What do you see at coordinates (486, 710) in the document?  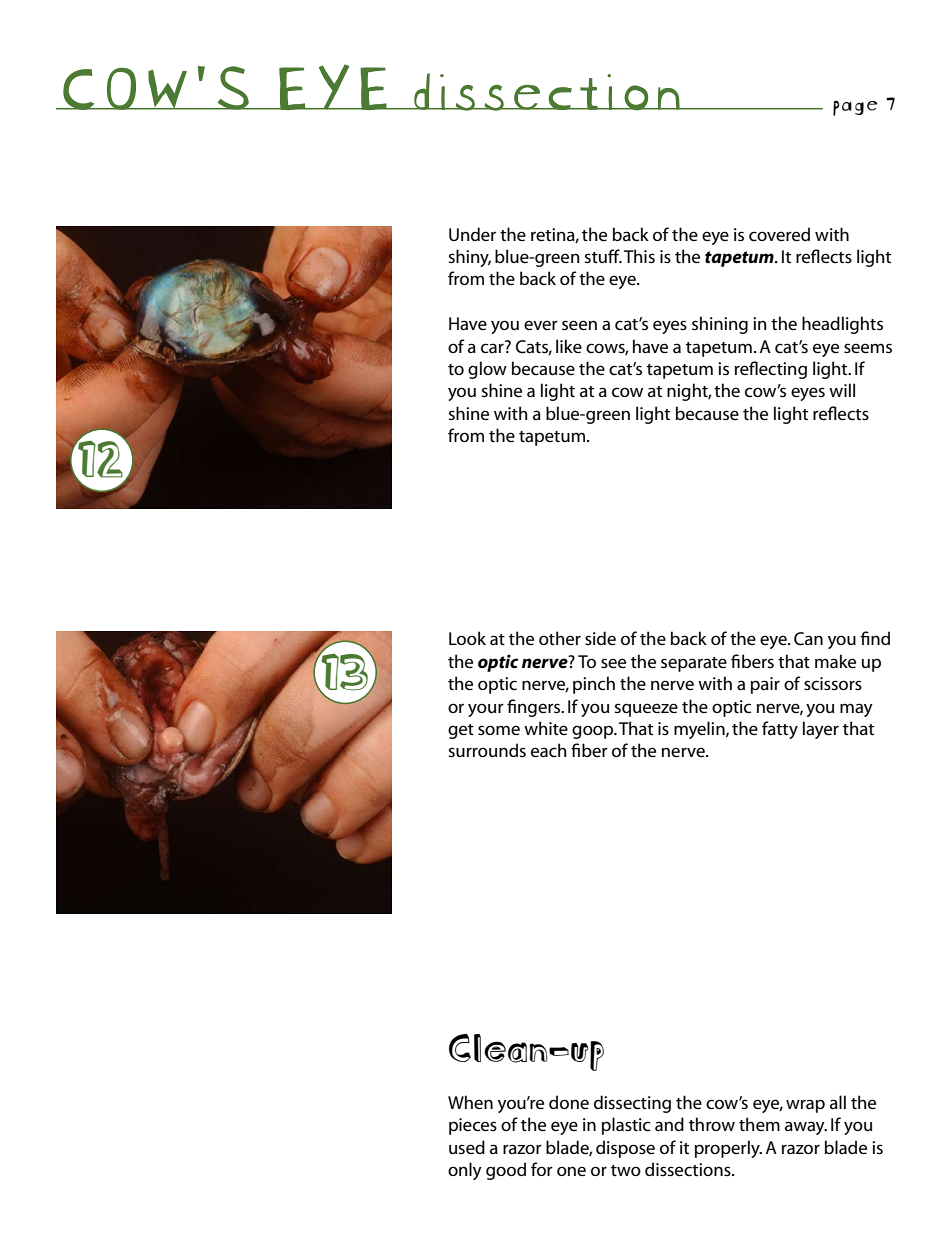 I see `your` at bounding box center [486, 710].
